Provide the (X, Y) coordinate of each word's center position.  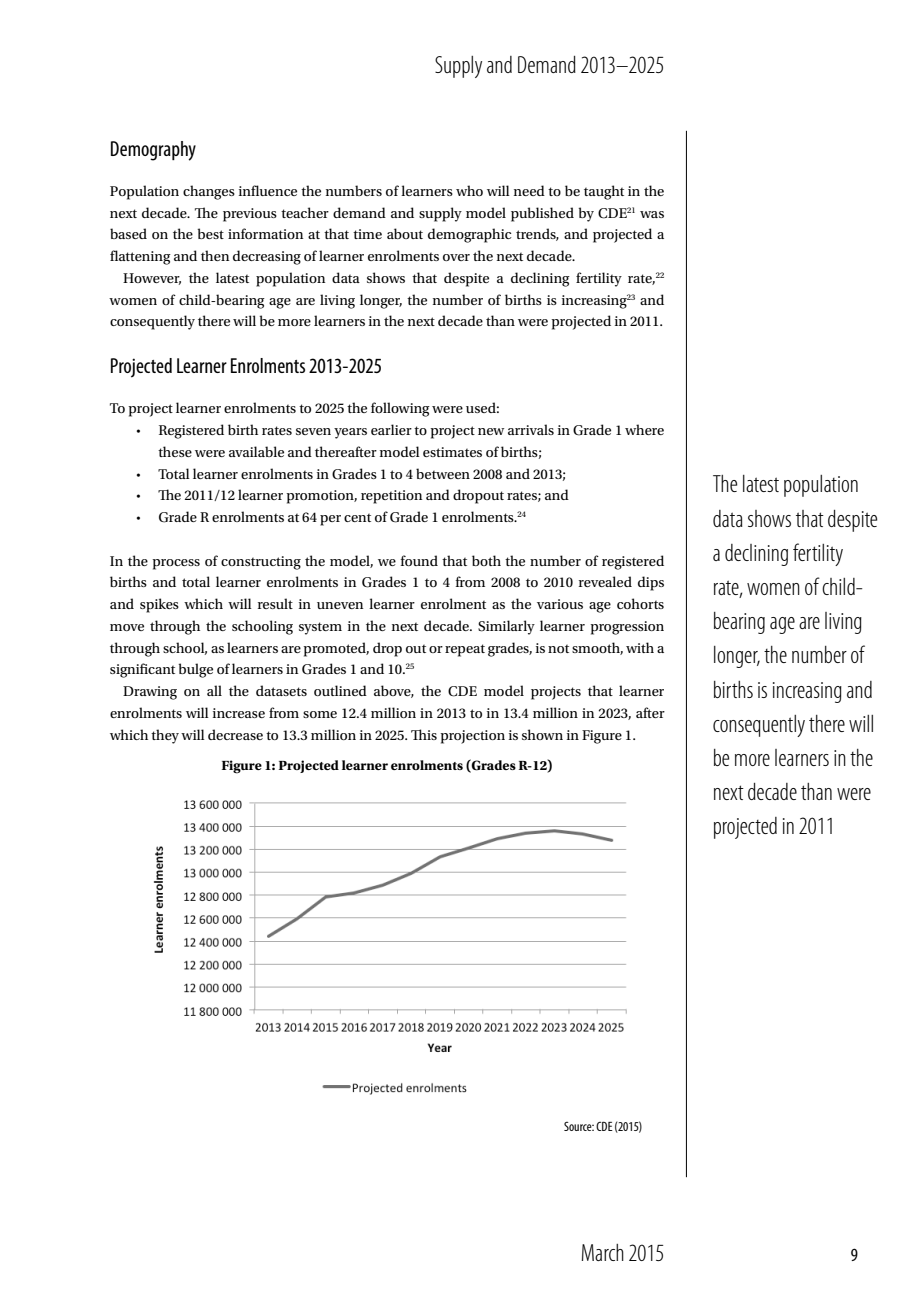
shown (542, 734)
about (405, 233)
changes (209, 192)
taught (604, 192)
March (603, 1252)
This (424, 734)
